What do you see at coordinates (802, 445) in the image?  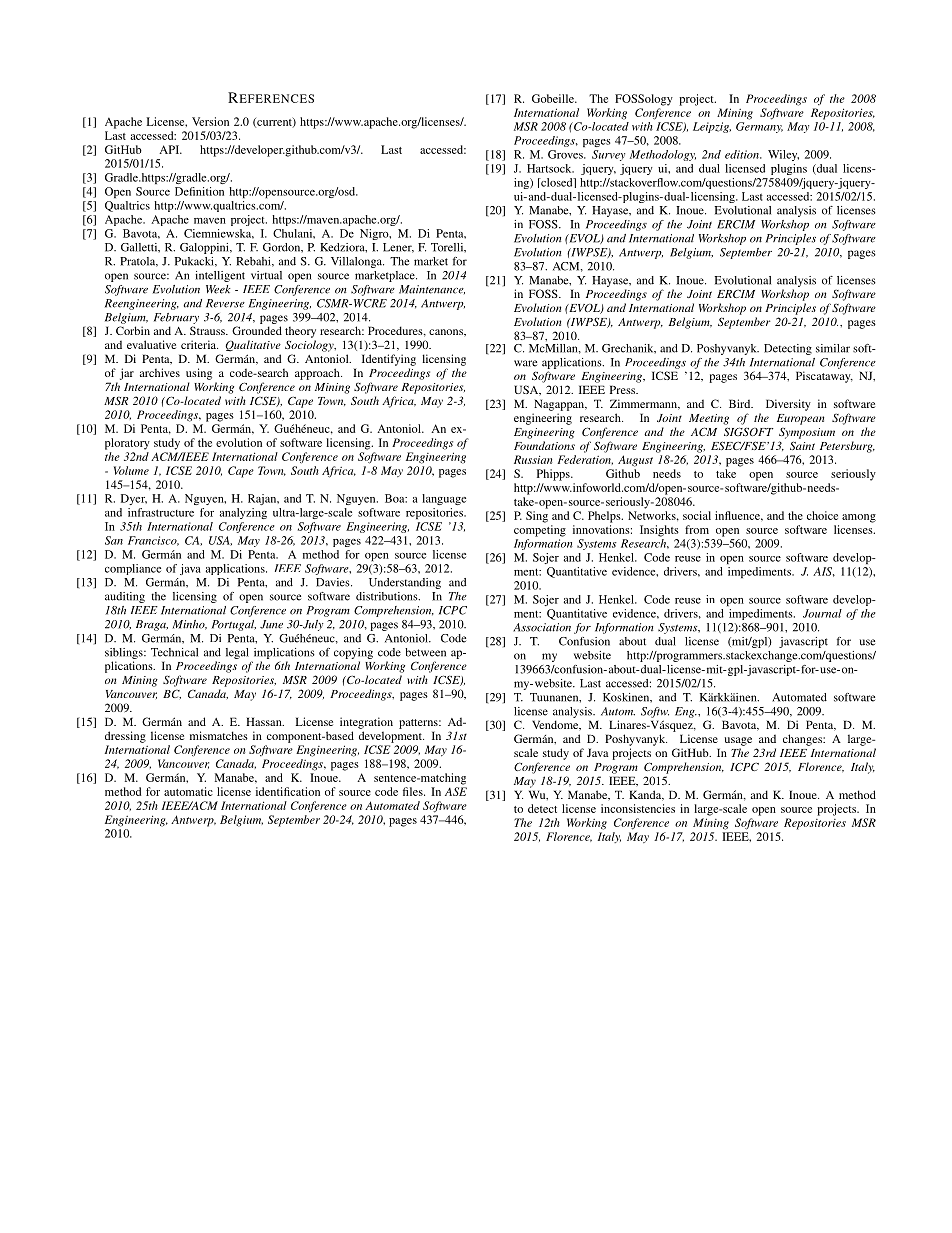 I see `Saint` at bounding box center [802, 445].
